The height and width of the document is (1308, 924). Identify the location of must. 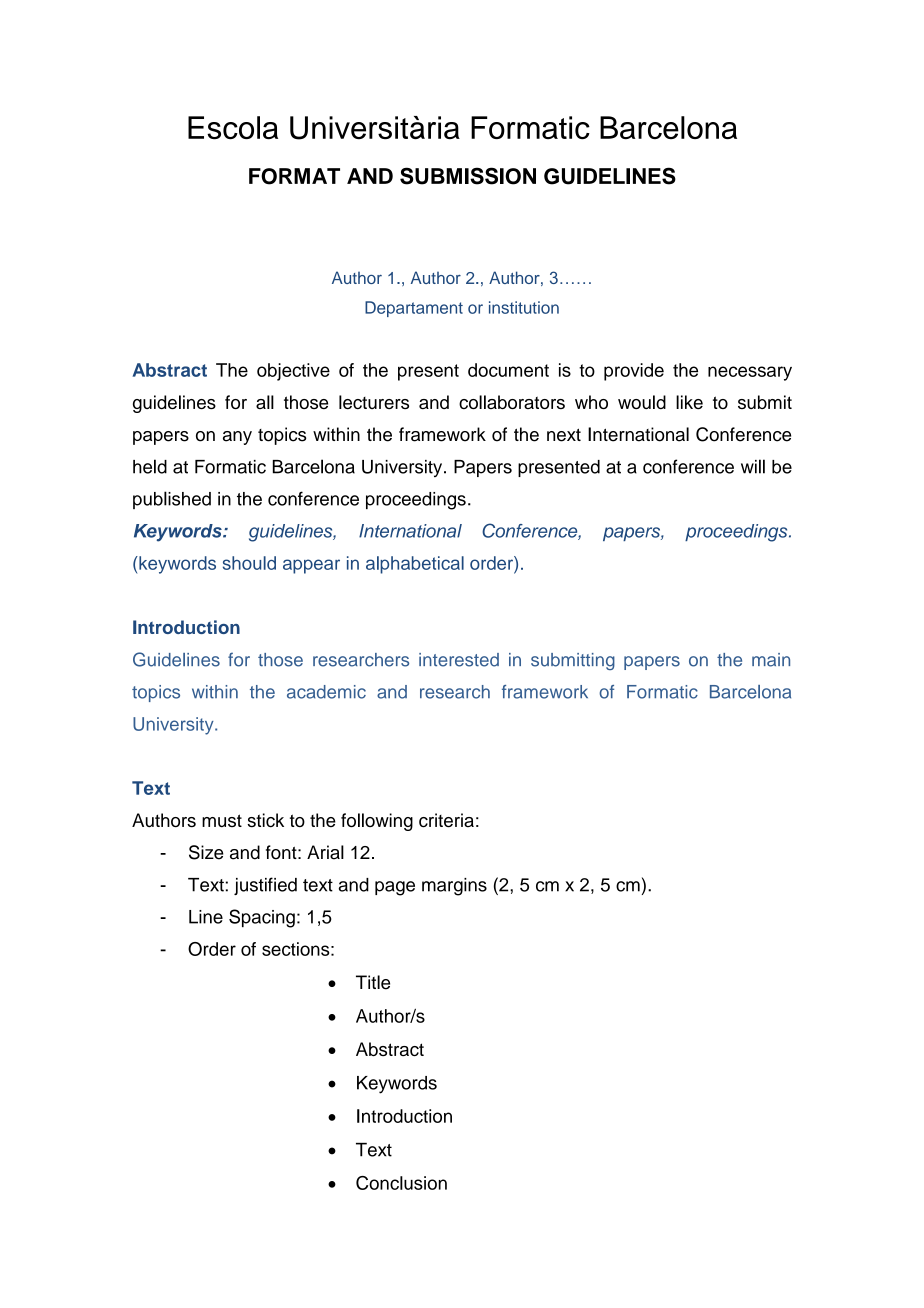
(222, 820).
